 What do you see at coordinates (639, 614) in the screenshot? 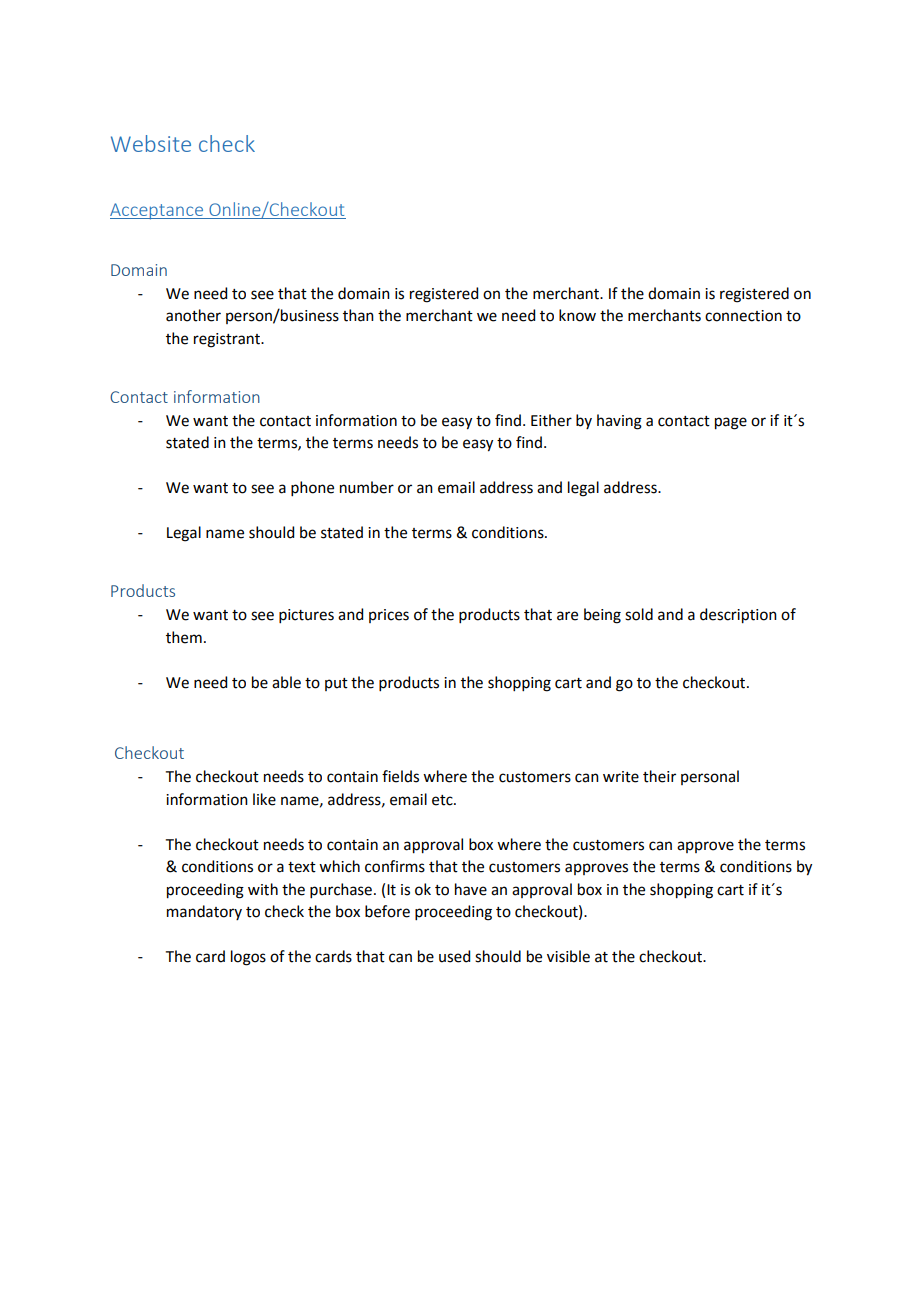
I see `sold` at bounding box center [639, 614].
